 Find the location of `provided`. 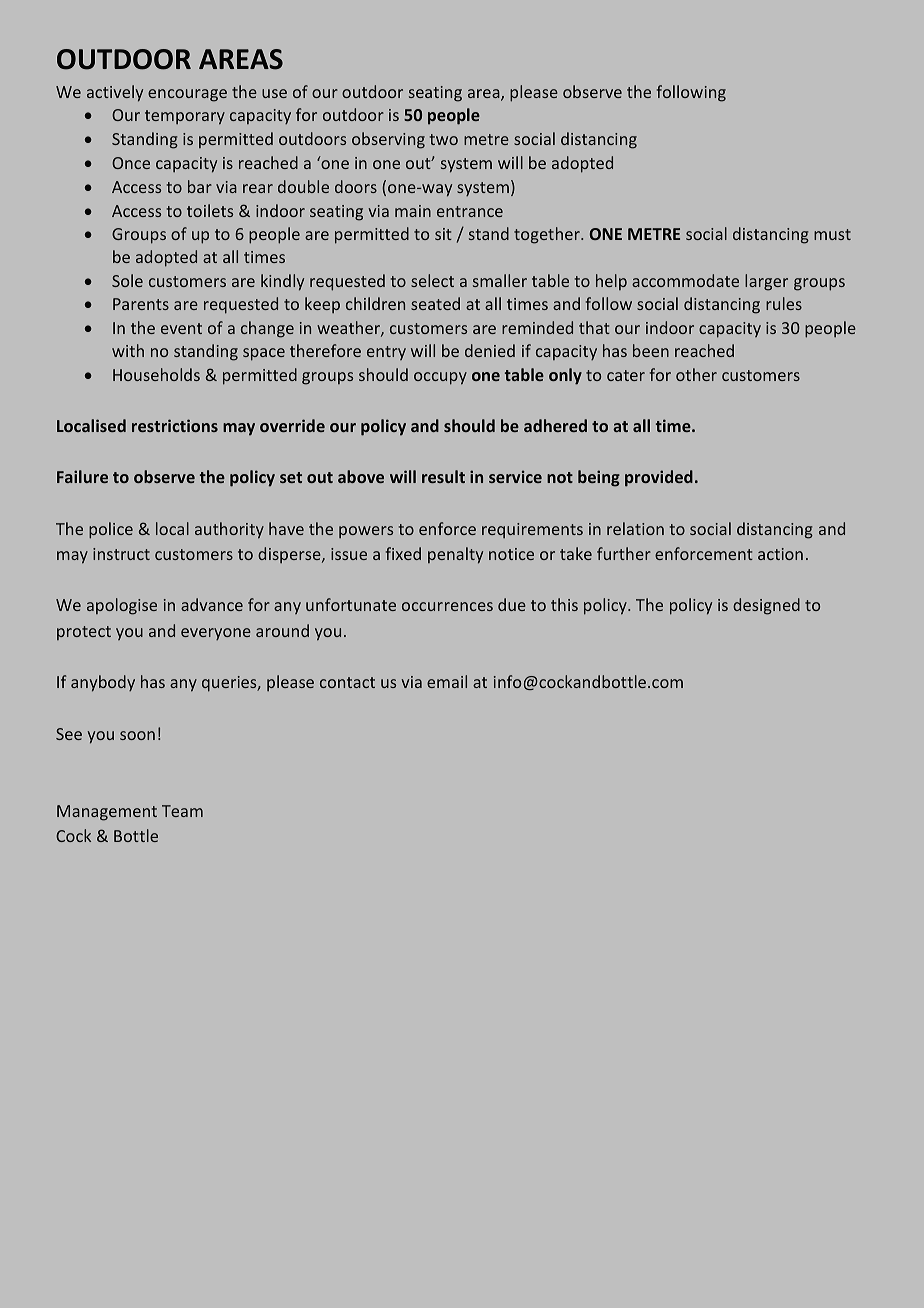

provided is located at coordinates (659, 478).
